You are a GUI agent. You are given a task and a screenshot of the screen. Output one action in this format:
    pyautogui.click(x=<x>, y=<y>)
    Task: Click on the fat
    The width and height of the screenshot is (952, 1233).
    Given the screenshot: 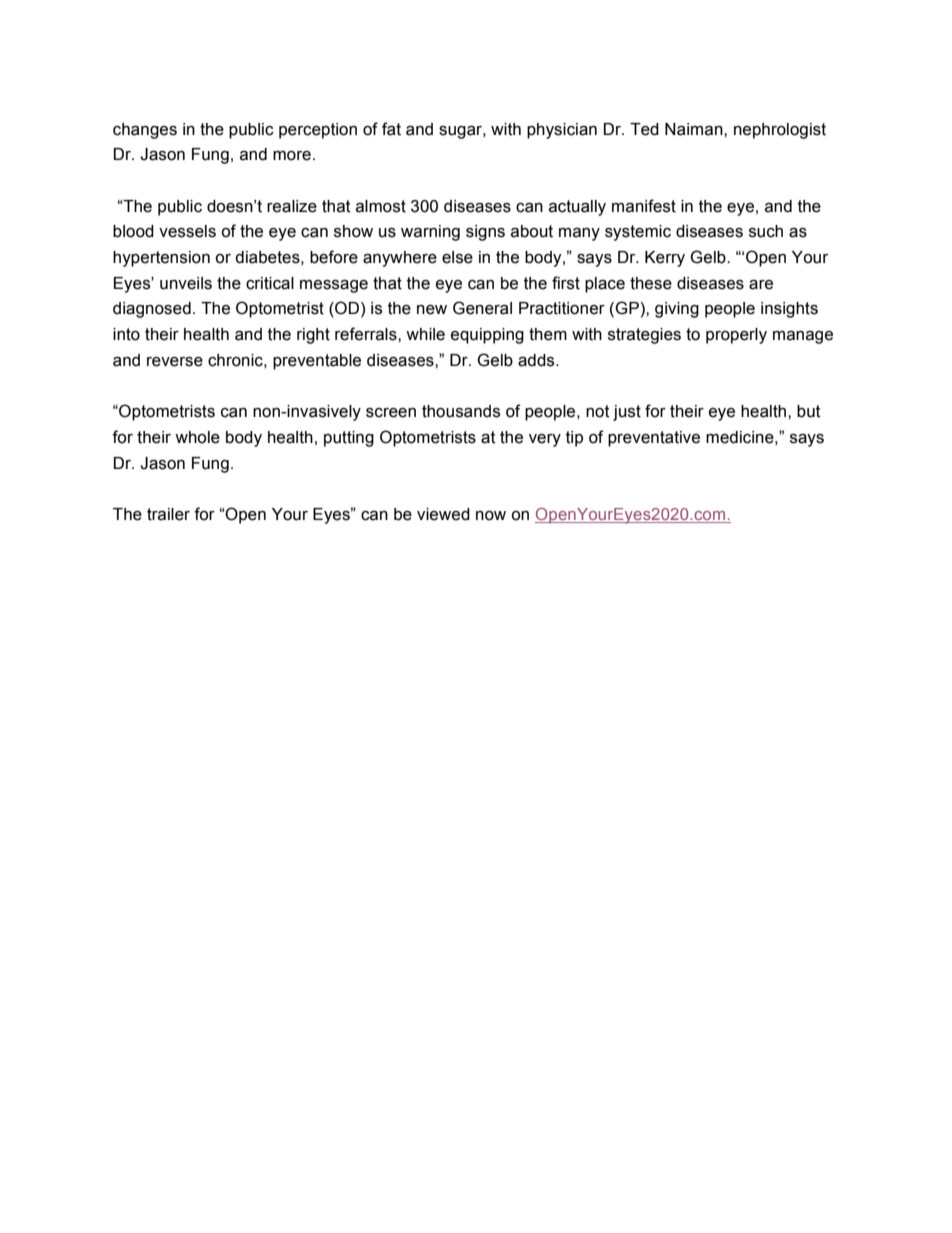 What is the action you would take?
    pyautogui.click(x=391, y=129)
